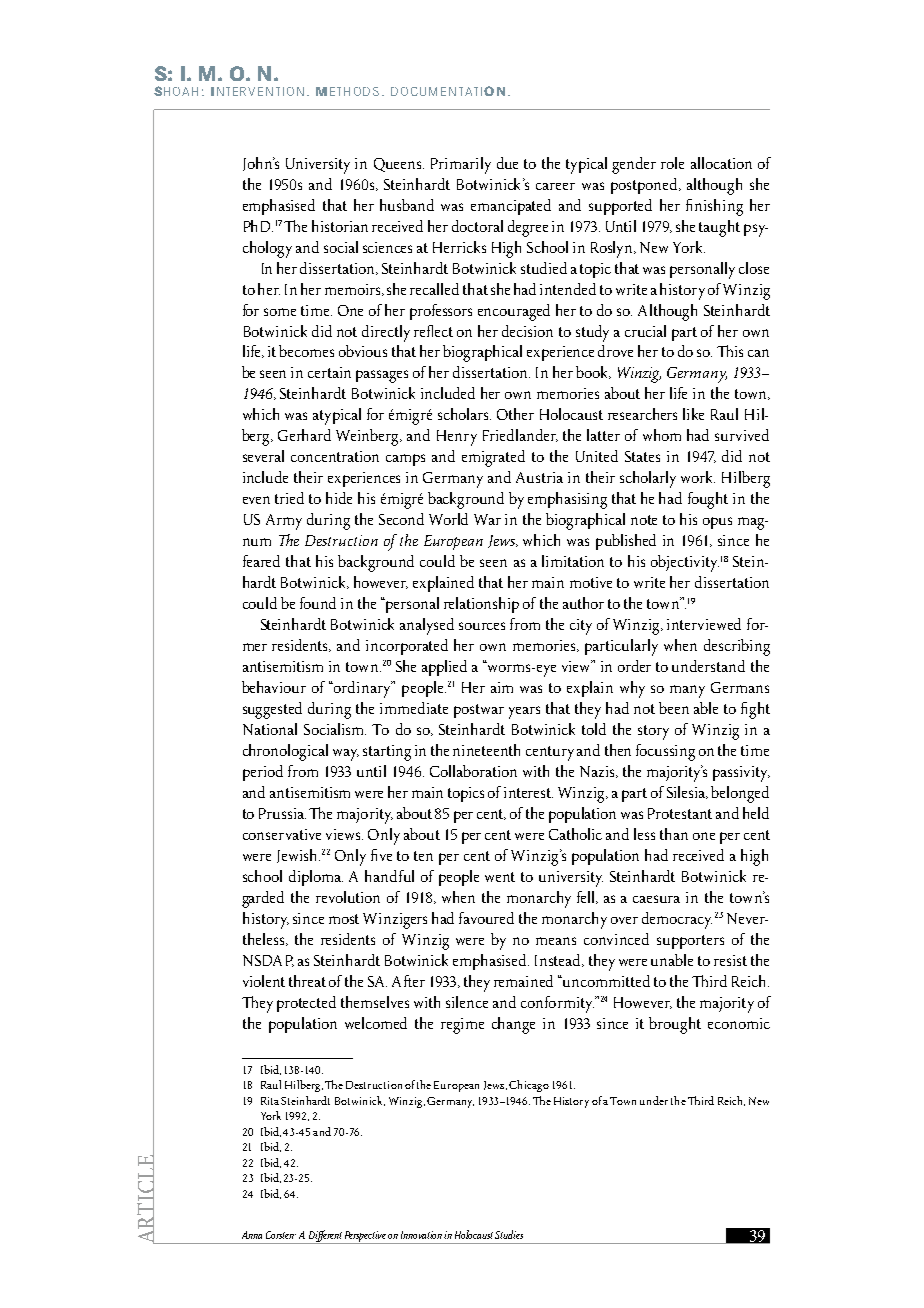 This document has height=1308, width=924. I want to click on due, so click(507, 163).
